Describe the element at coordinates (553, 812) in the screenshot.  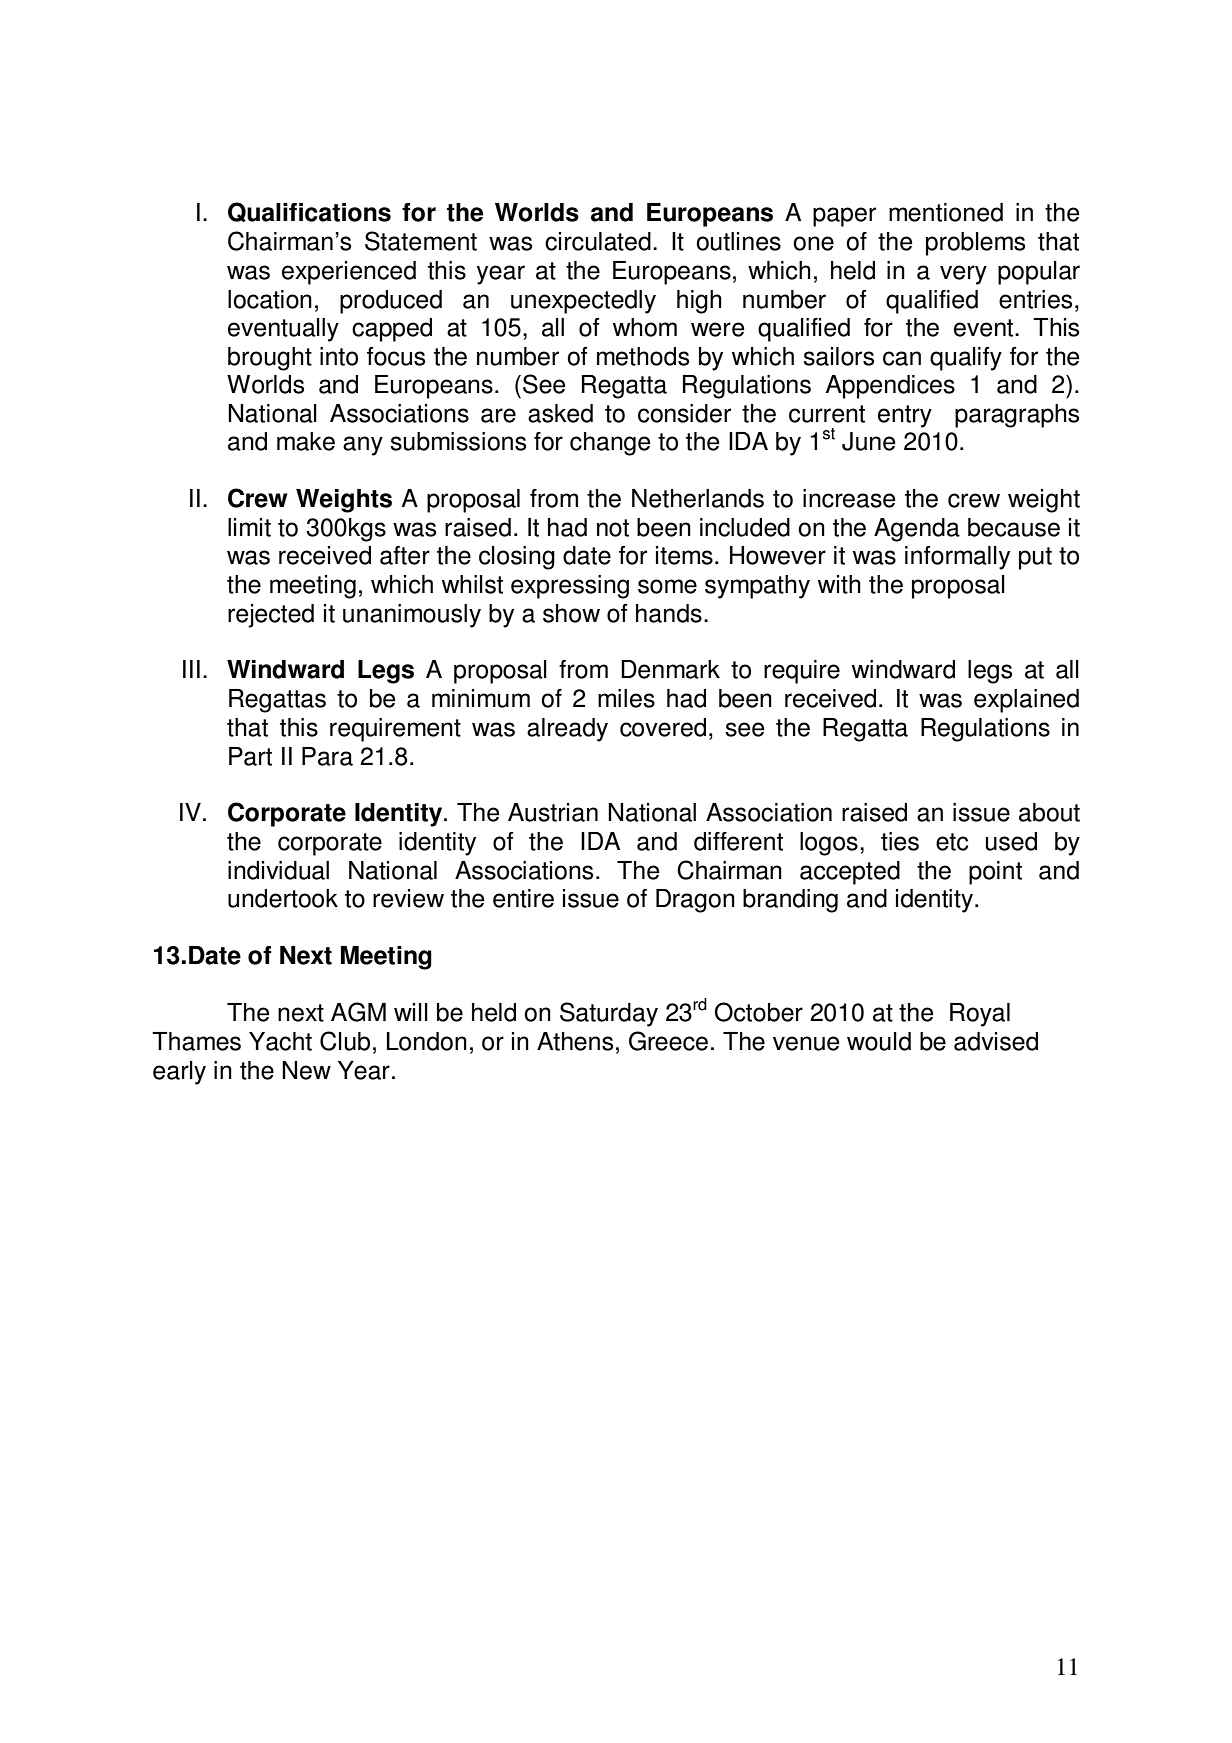
I see `Austrian` at that location.
